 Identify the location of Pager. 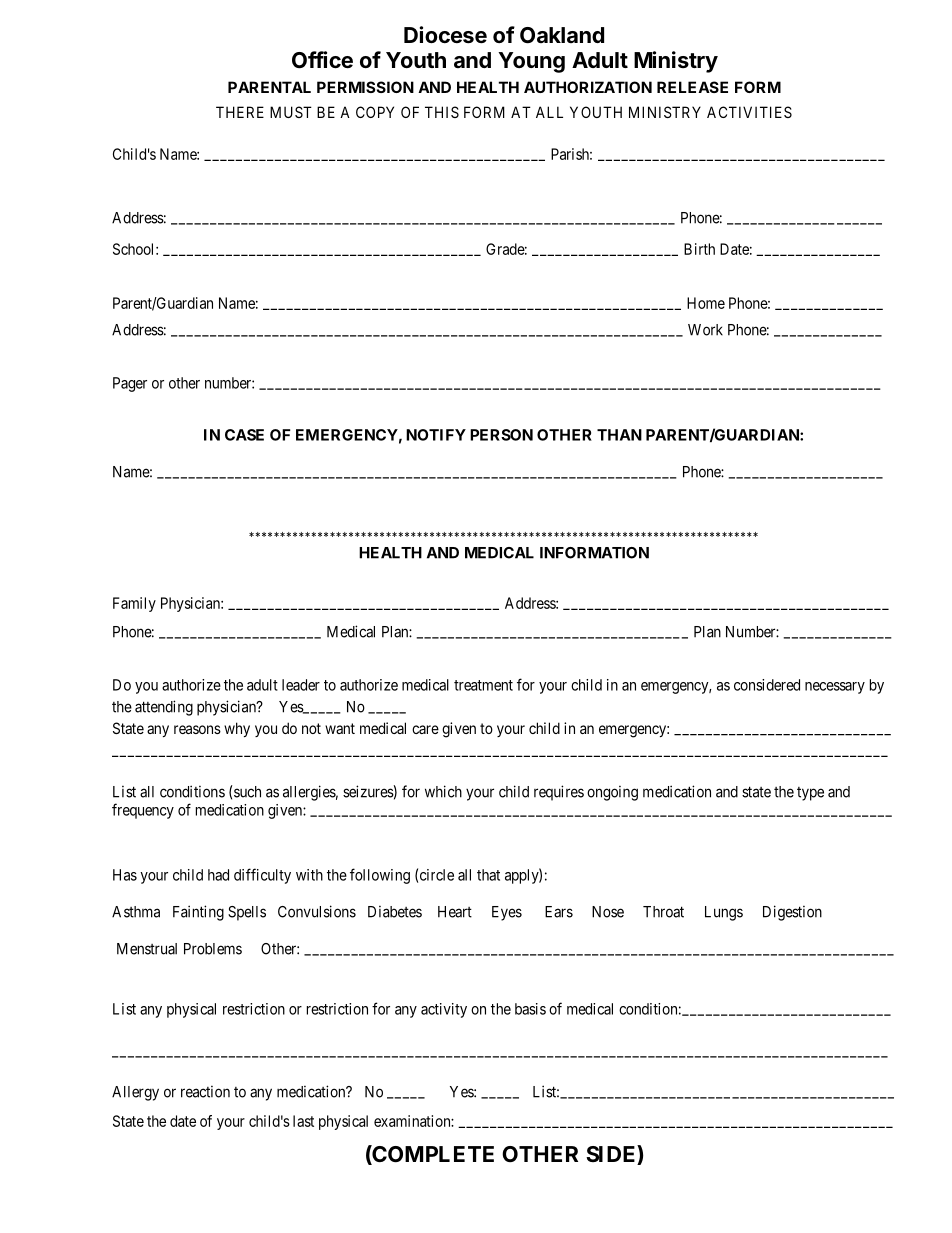
(130, 384).
